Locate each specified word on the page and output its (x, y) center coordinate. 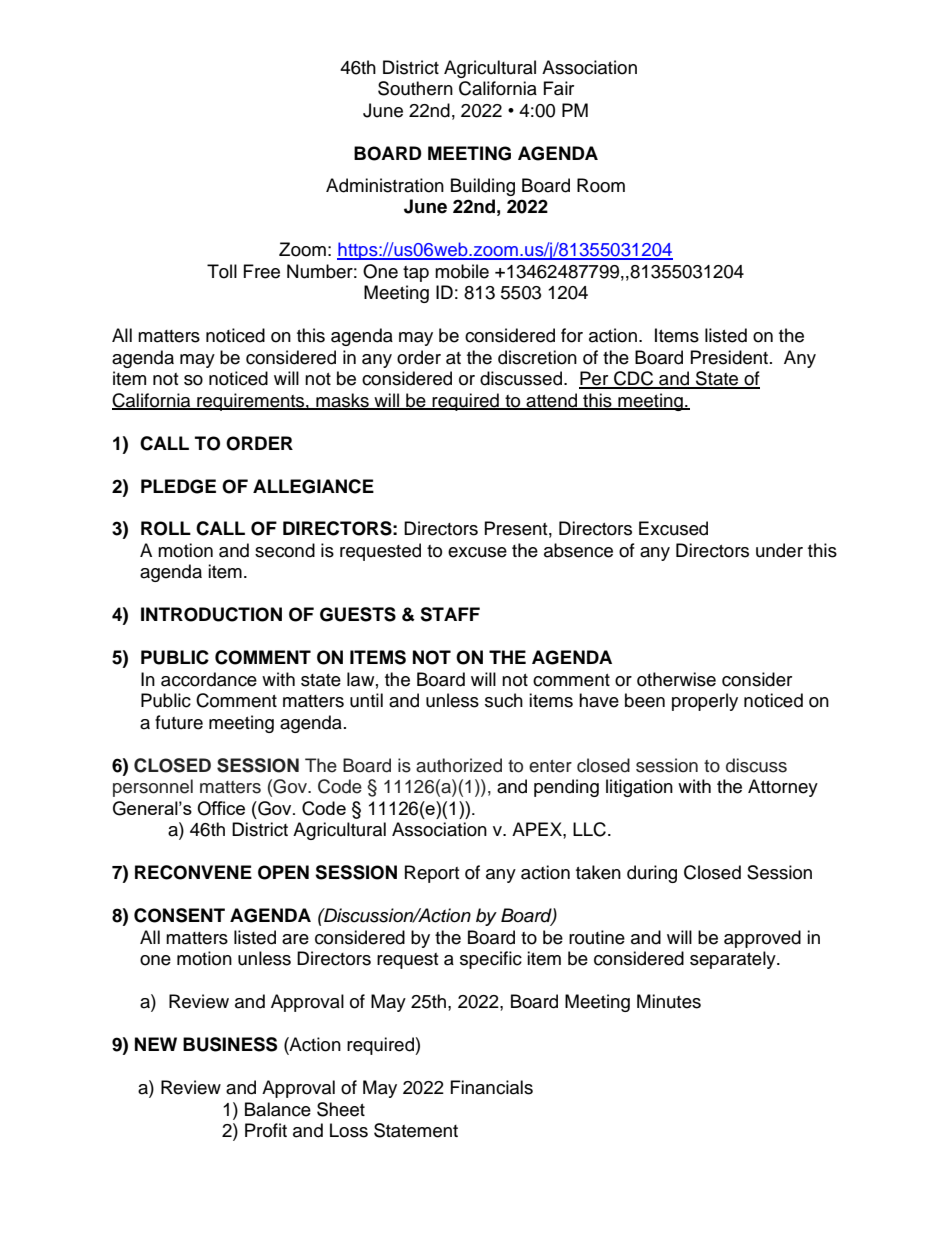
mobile (462, 271)
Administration (385, 185)
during (652, 874)
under (779, 550)
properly (705, 702)
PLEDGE (178, 486)
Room (601, 185)
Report (432, 874)
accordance (209, 679)
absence (578, 550)
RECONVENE (193, 872)
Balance (278, 1109)
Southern (415, 88)
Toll (222, 271)
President (729, 357)
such (504, 700)
